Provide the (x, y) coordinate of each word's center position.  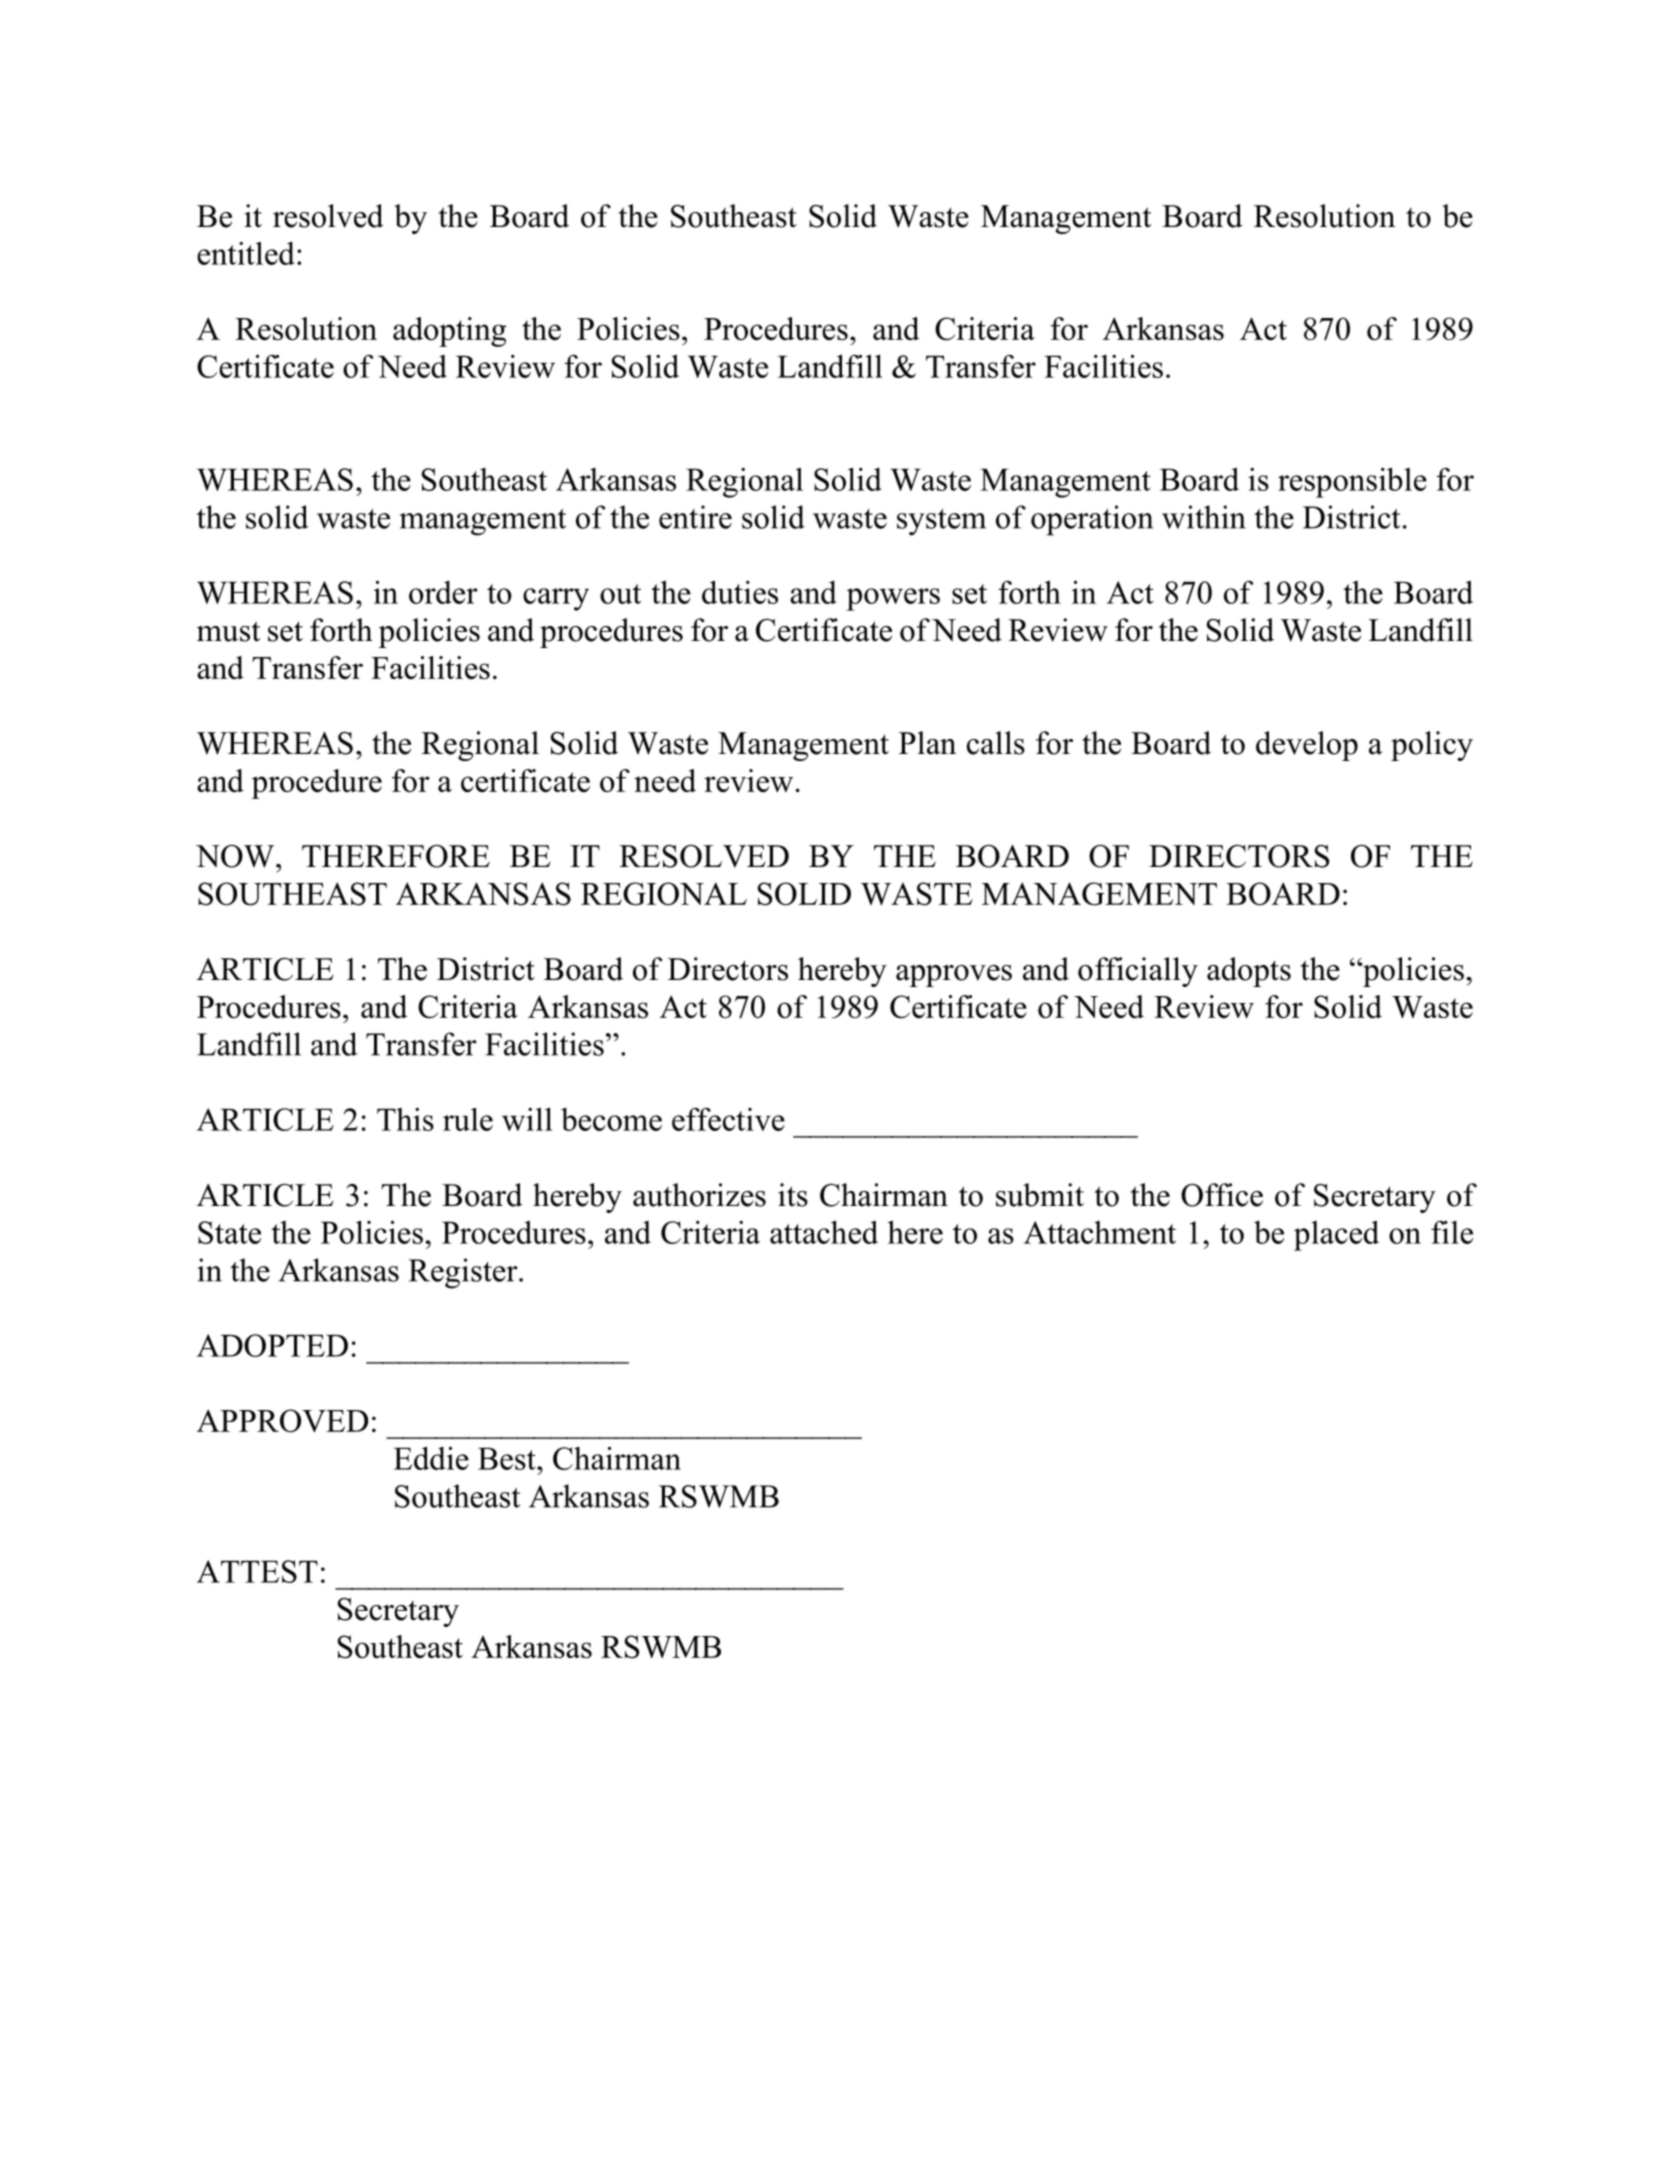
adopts (1249, 972)
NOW (236, 856)
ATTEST (257, 1571)
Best (508, 1459)
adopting (450, 332)
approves (954, 976)
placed (1336, 1236)
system (941, 522)
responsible (1352, 482)
